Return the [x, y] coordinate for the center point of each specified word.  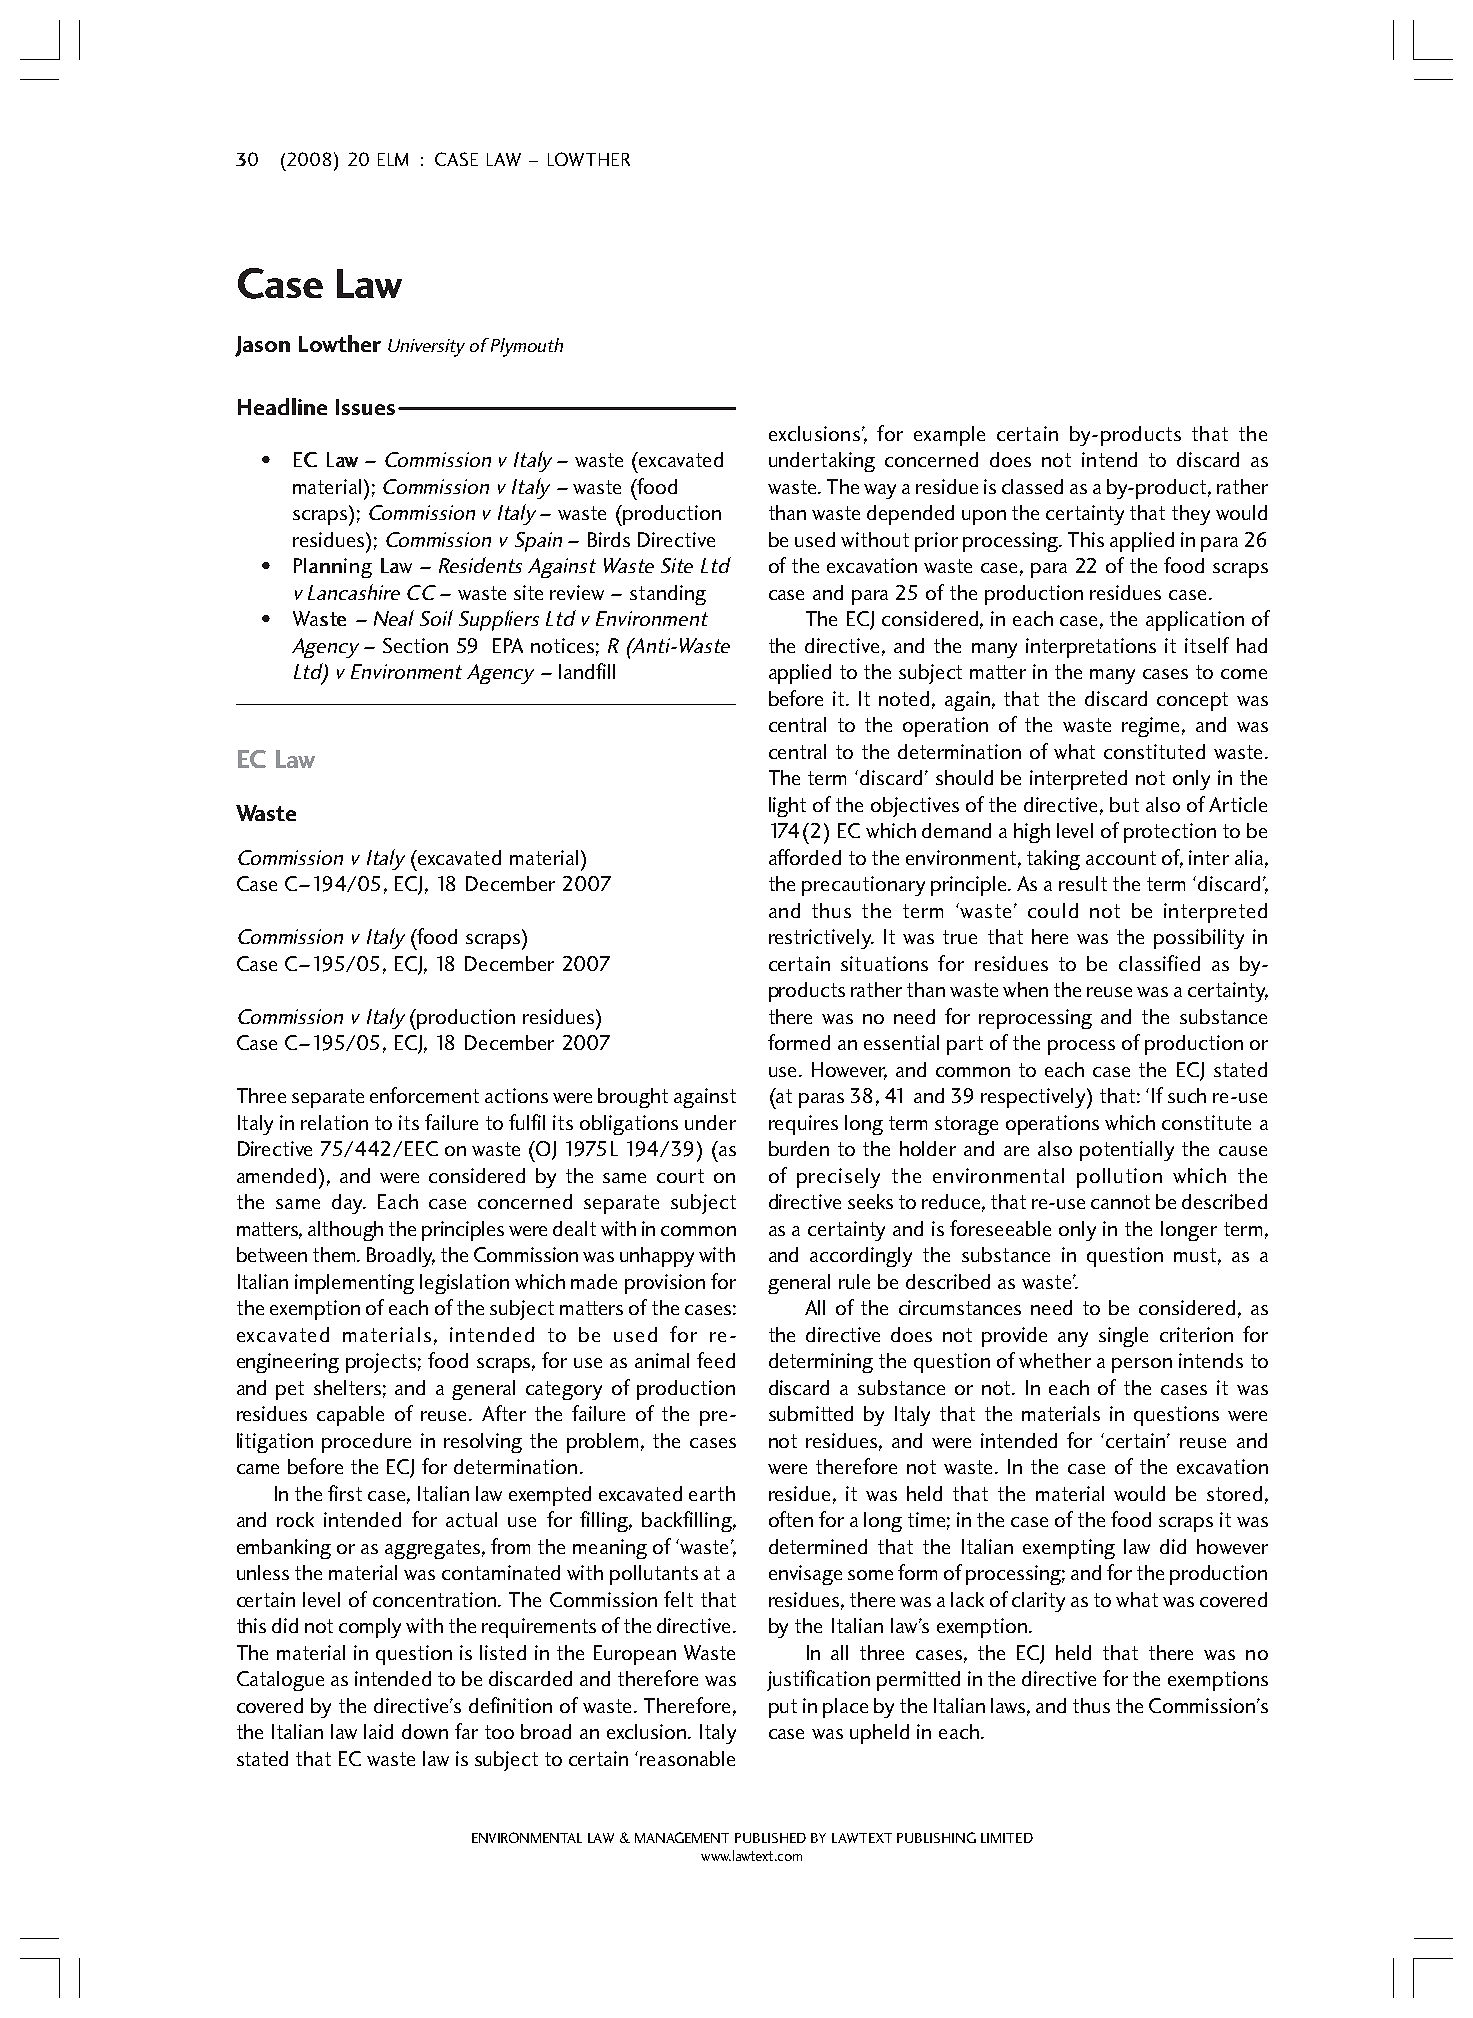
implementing [354, 1284]
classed [1032, 486]
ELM [393, 159]
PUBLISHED [770, 1838]
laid [378, 1731]
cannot [1120, 1202]
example [949, 436]
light [787, 807]
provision [665, 1284]
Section [415, 645]
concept [1192, 701]
